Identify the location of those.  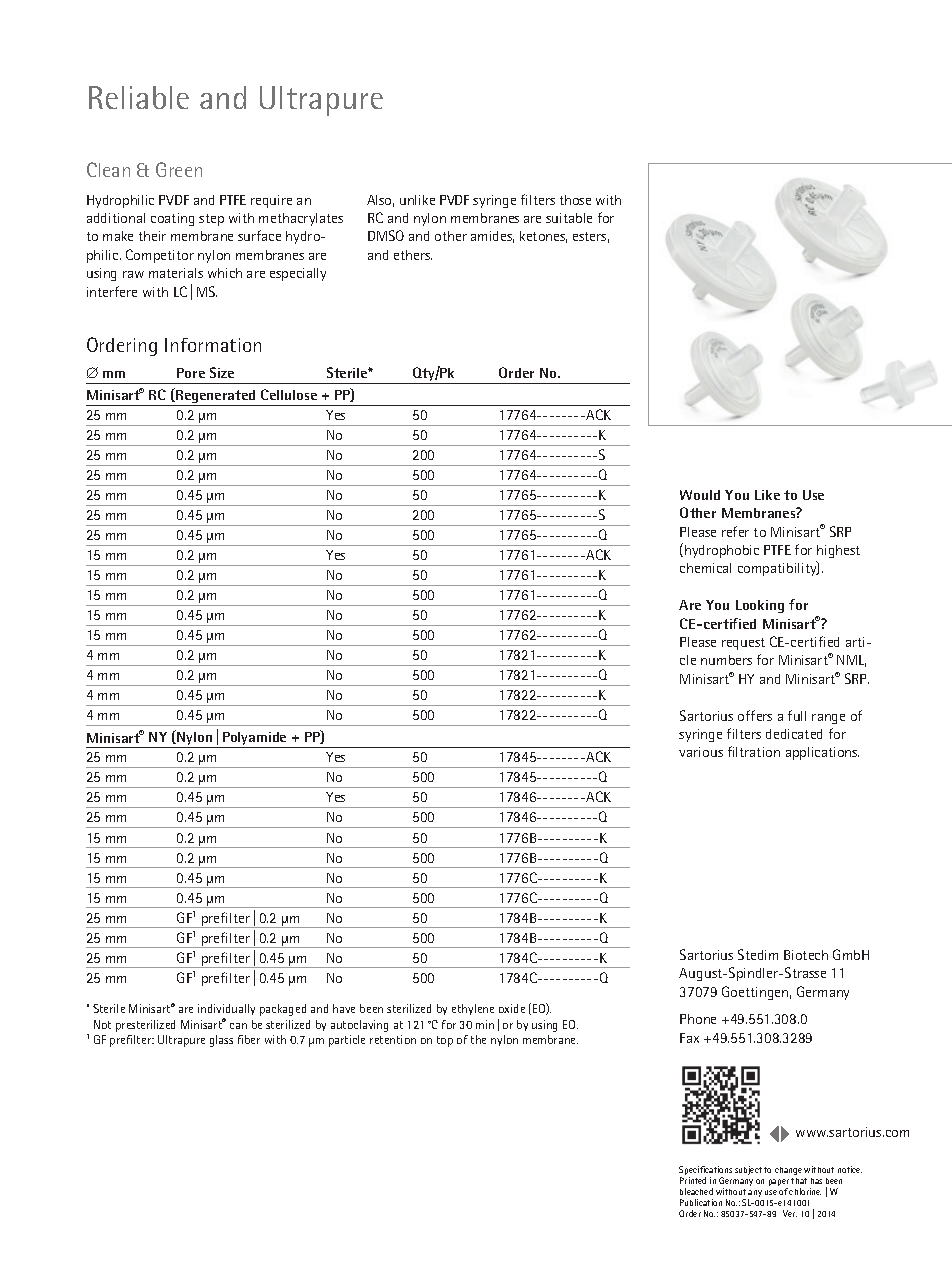
(575, 200).
